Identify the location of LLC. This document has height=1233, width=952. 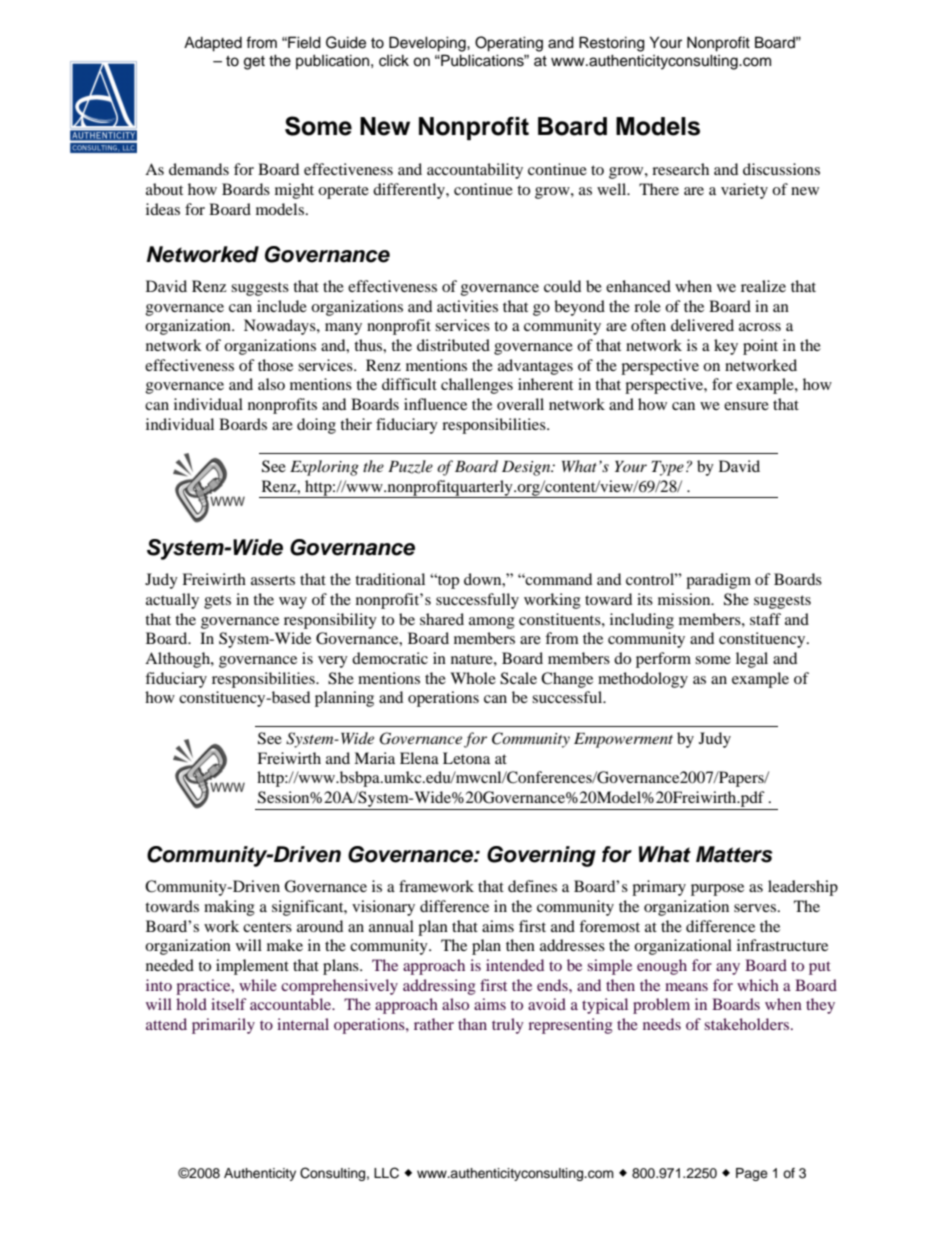
(386, 1173).
